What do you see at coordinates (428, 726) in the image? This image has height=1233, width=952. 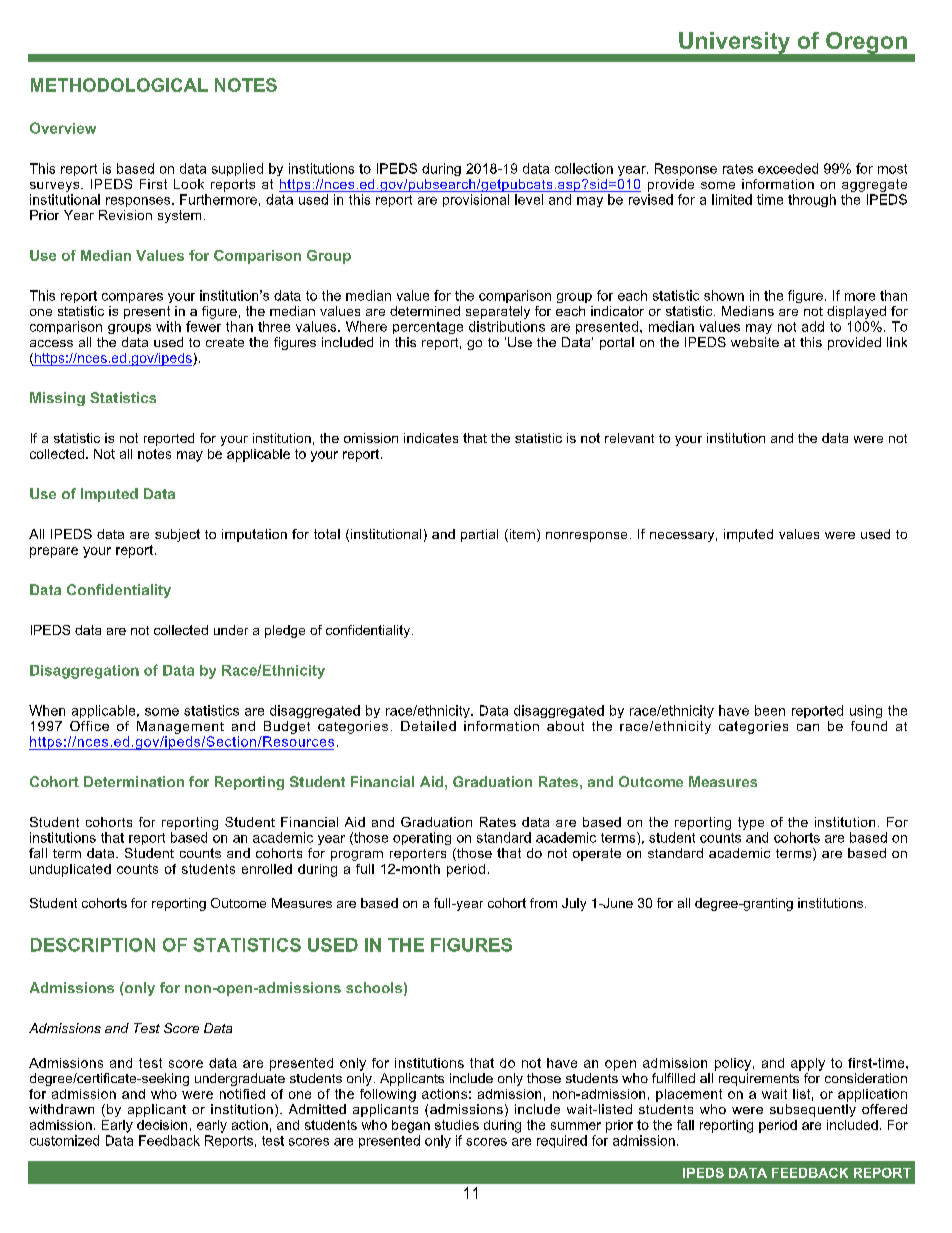 I see `Detailed` at bounding box center [428, 726].
